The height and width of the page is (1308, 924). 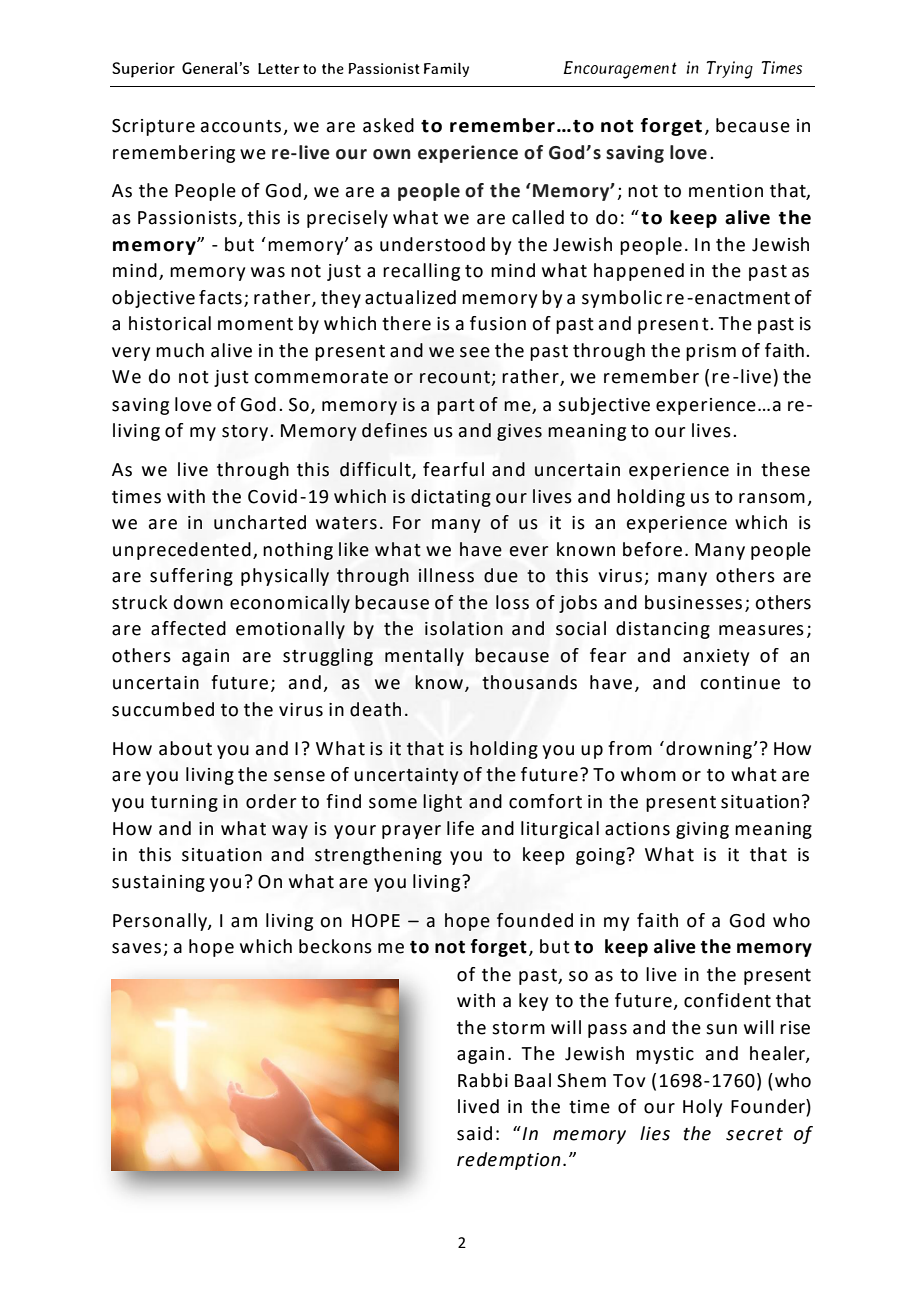 I want to click on saves, so click(x=136, y=948).
